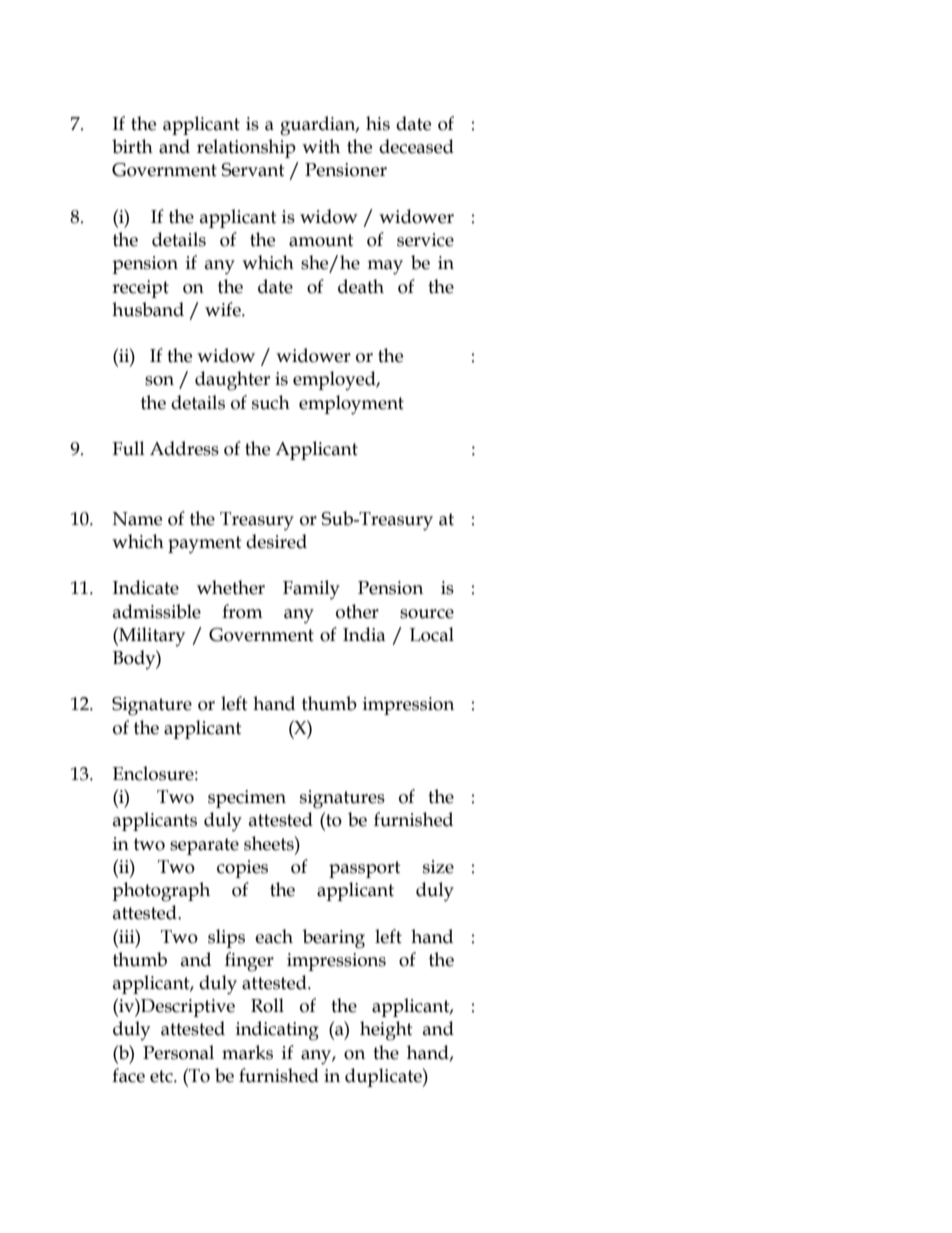 This image has width=952, height=1233. Describe the element at coordinates (271, 402) in the image. I see `such` at that location.
